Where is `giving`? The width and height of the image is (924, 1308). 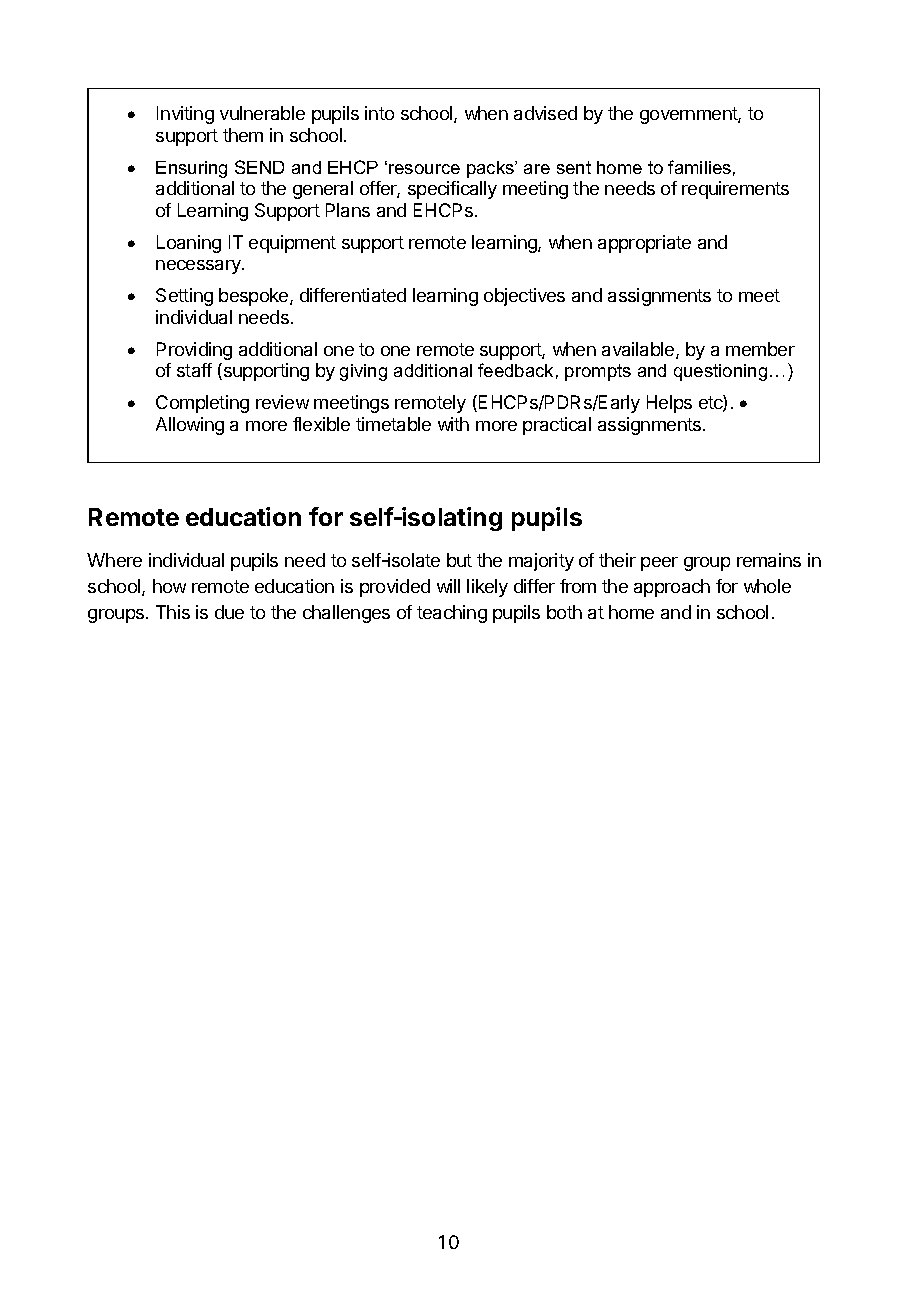
giving is located at coordinates (363, 372).
